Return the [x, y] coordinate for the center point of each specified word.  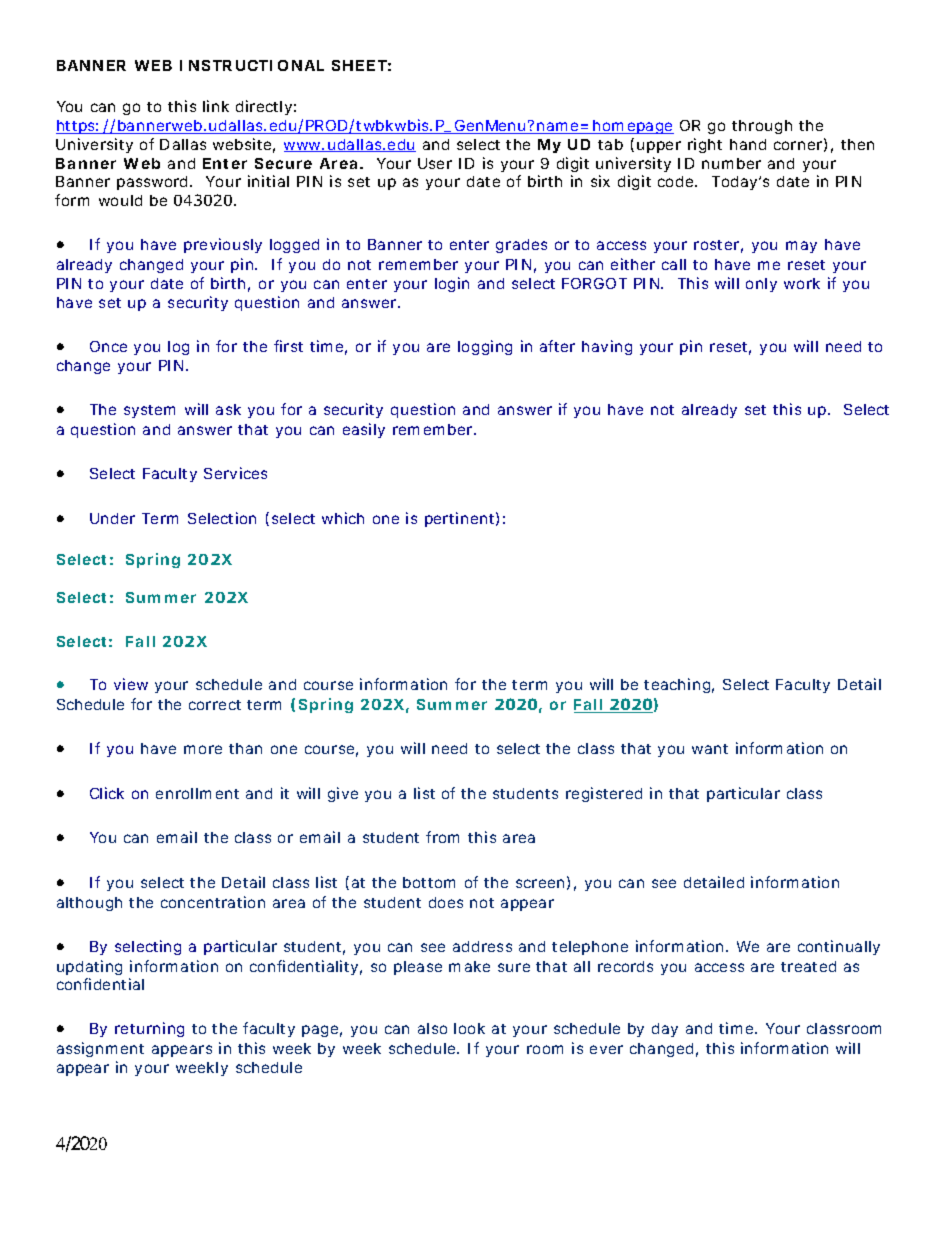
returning [149, 1029]
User [435, 163]
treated [808, 966]
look [469, 1028]
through [762, 127]
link [216, 106]
